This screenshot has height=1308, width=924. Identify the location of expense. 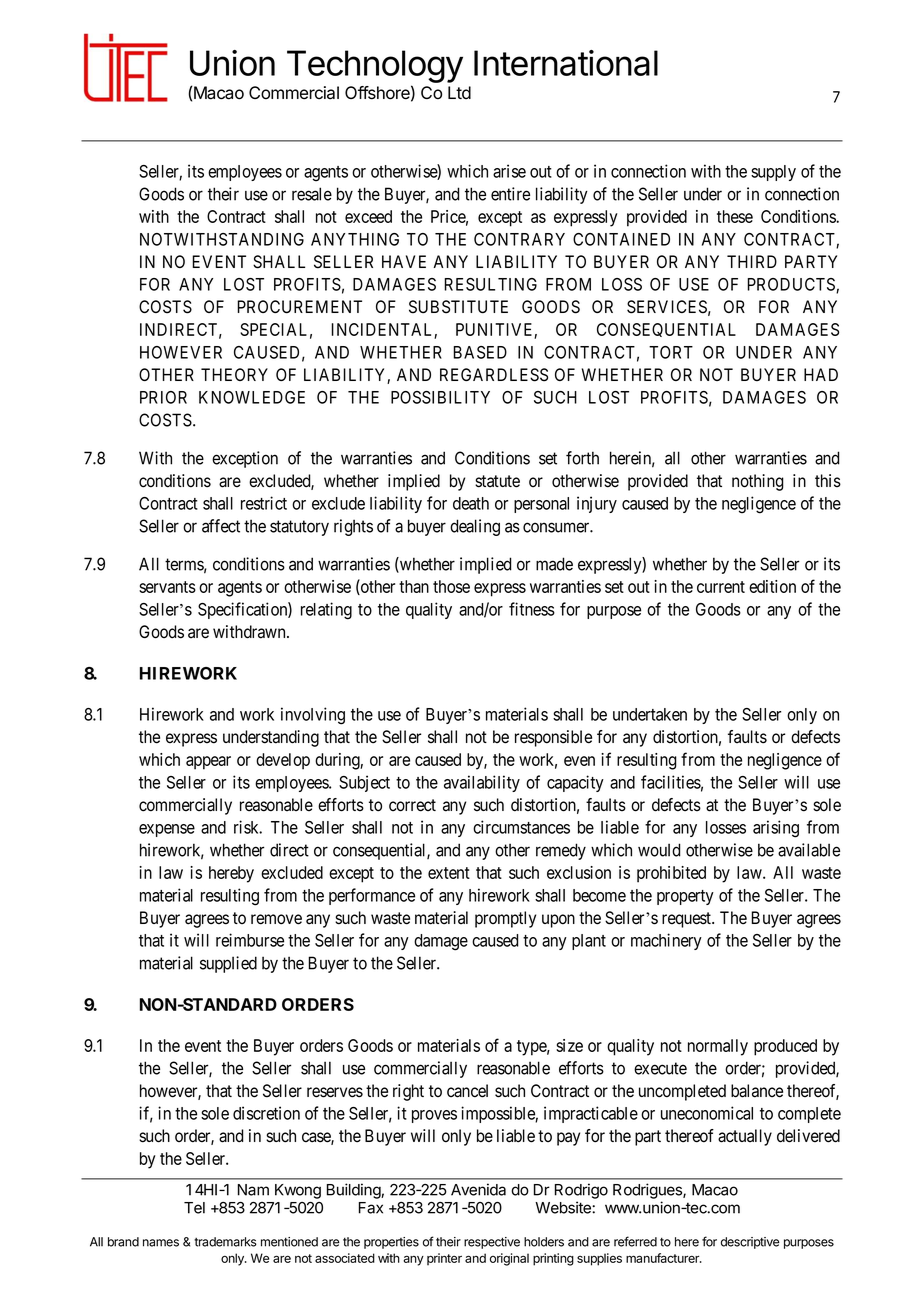
(167, 830).
